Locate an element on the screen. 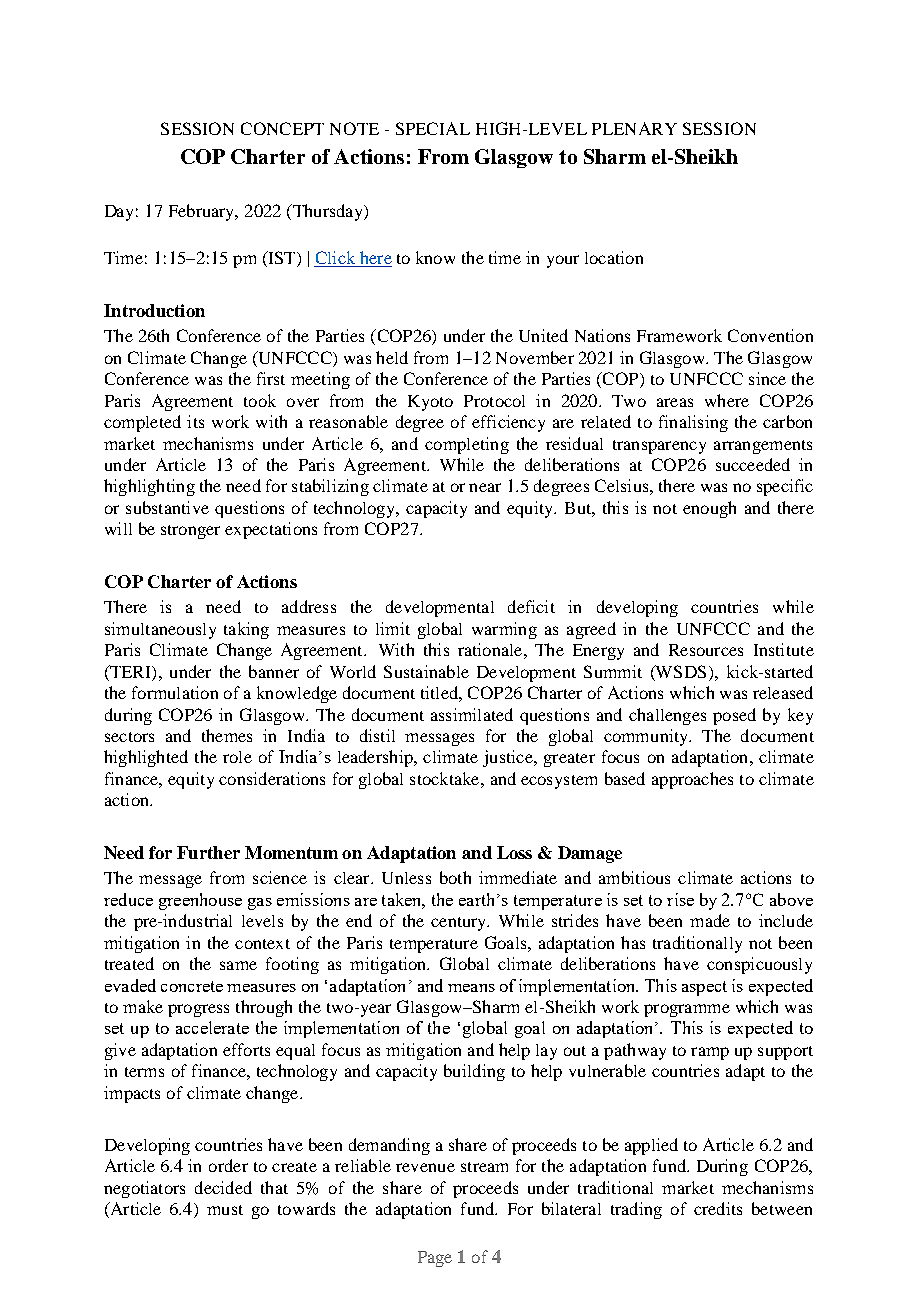 Image resolution: width=924 pixels, height=1307 pixels. SPECIAL is located at coordinates (433, 128).
